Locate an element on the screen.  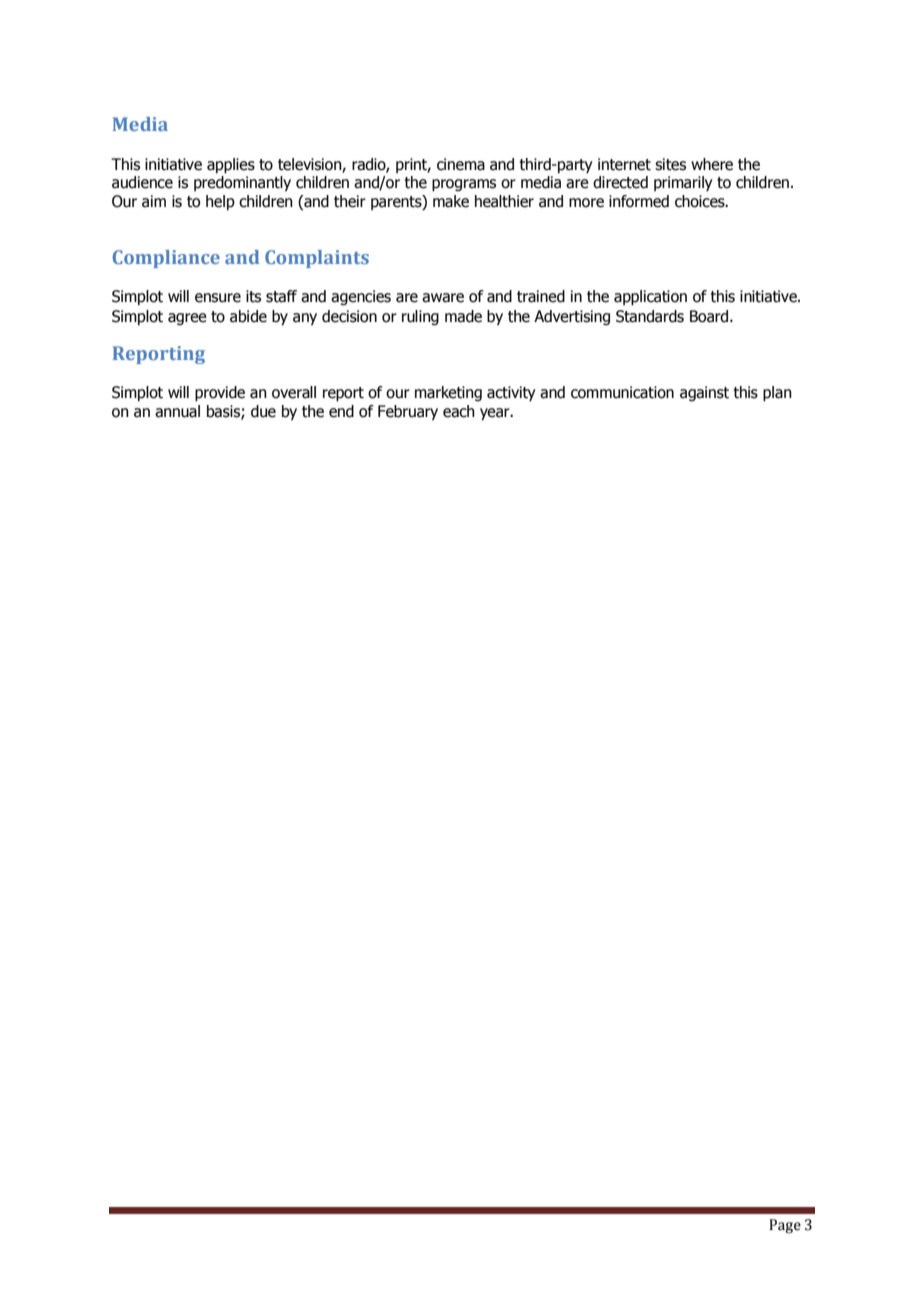
provide is located at coordinates (220, 394).
